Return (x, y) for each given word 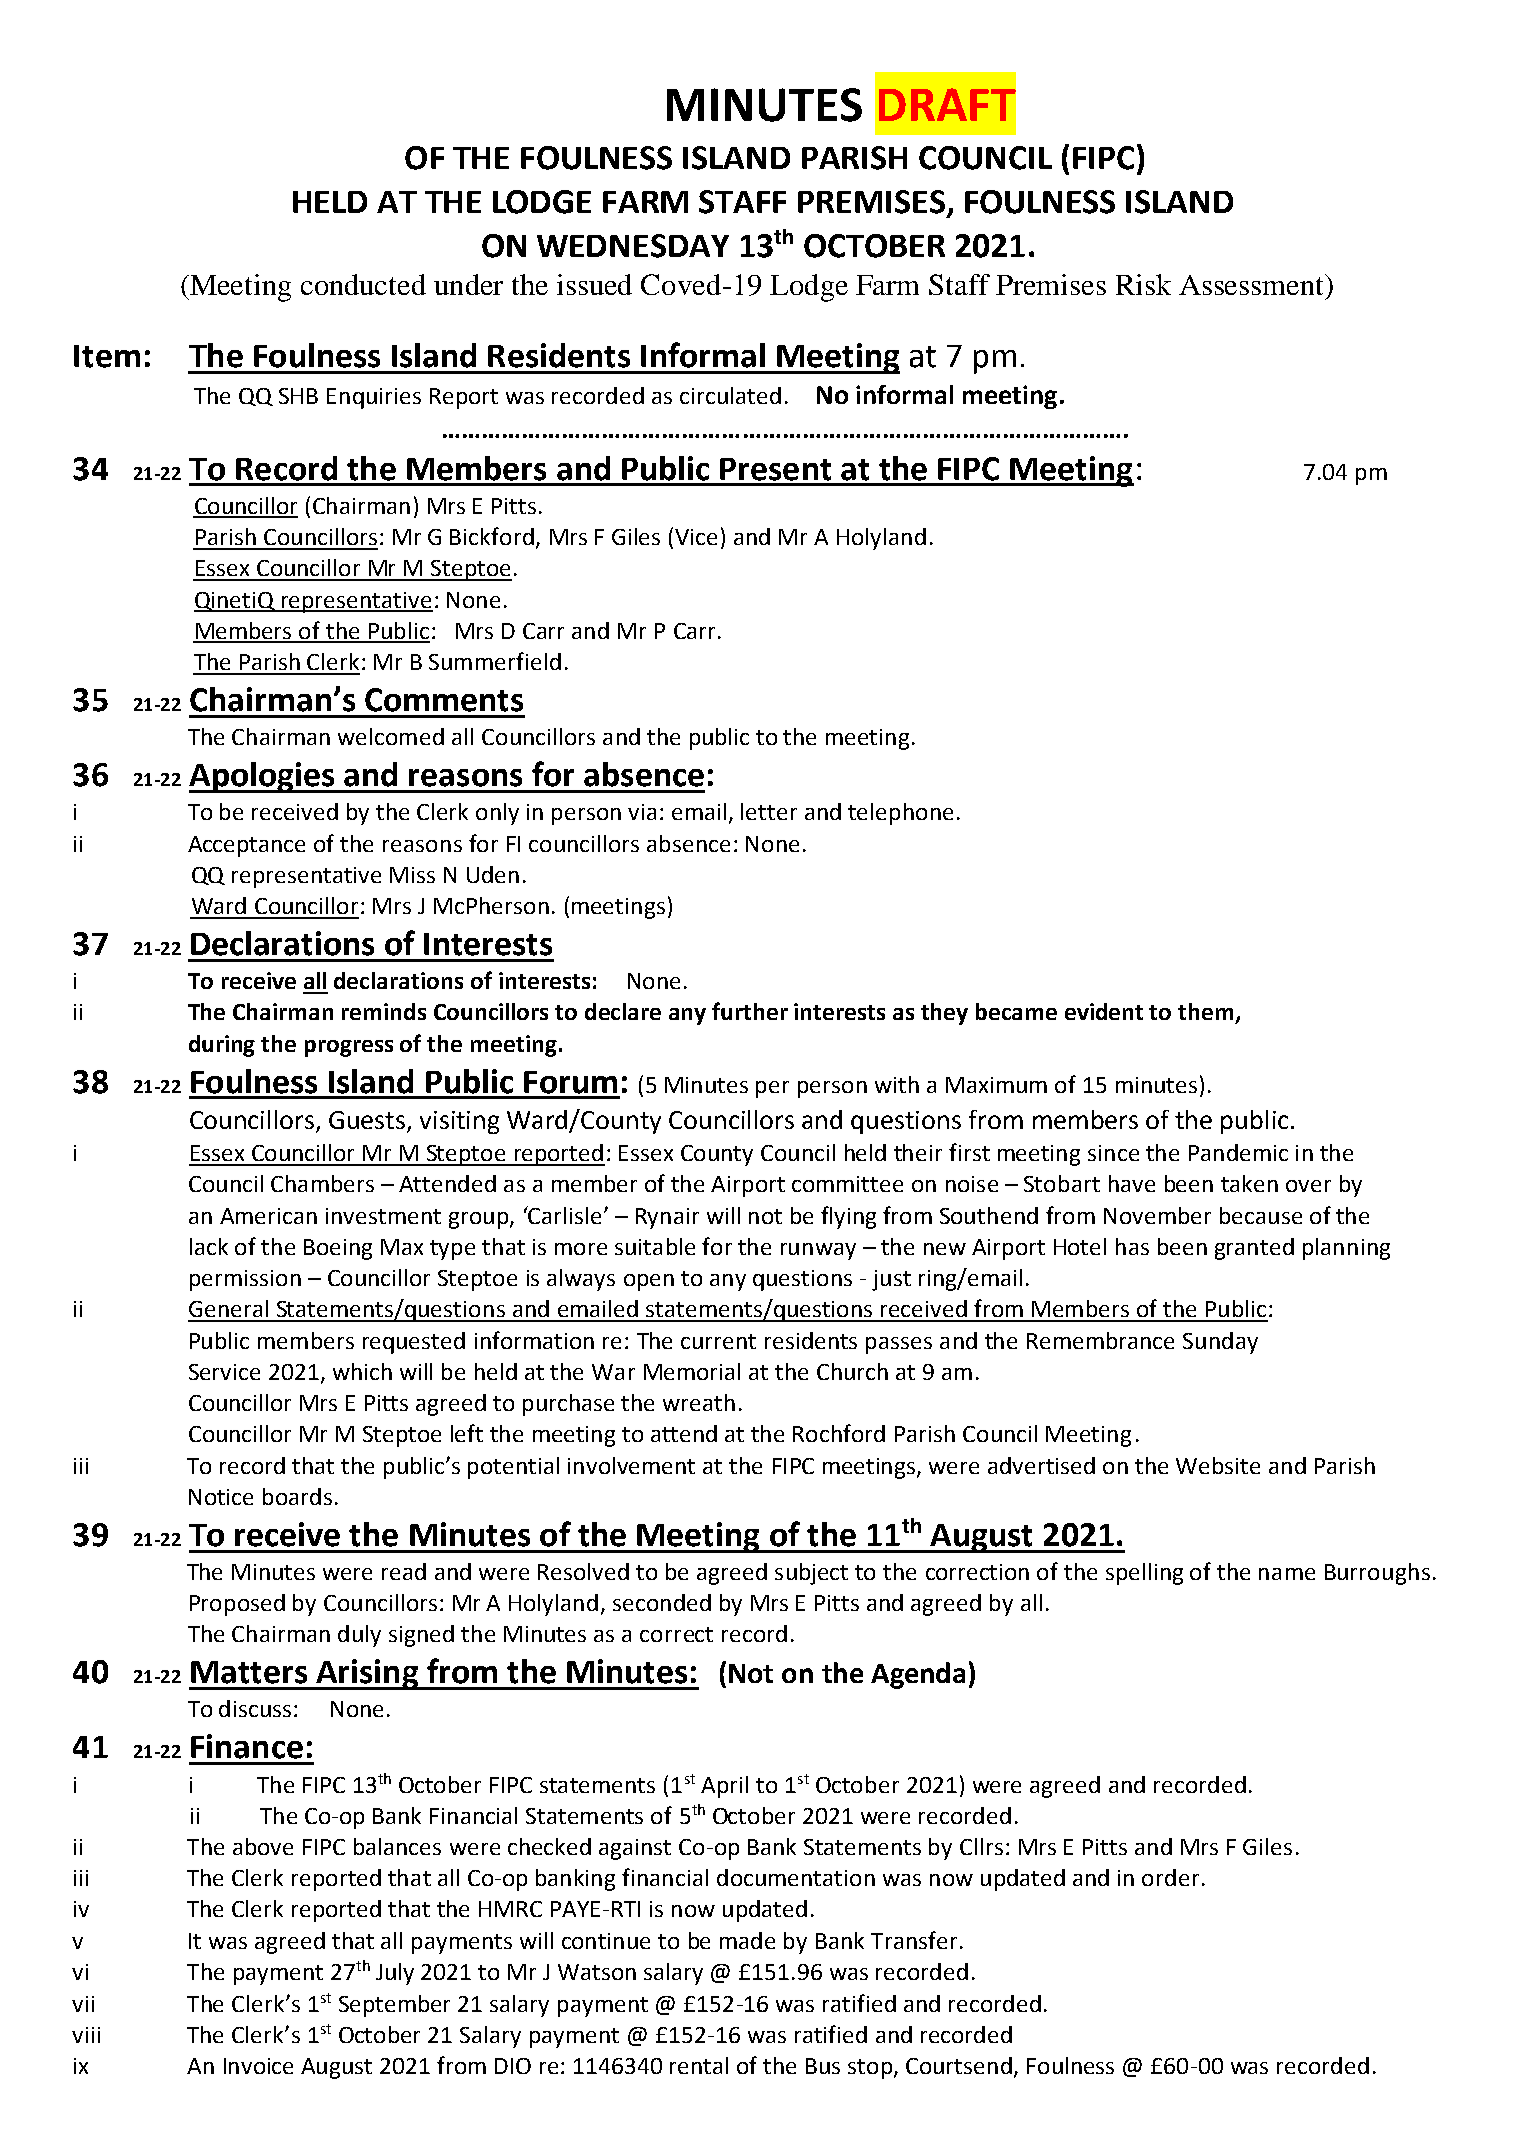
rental (699, 2065)
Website (1218, 1465)
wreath (699, 1402)
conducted (363, 284)
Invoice (258, 2066)
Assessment (1253, 284)
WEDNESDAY (633, 246)
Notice (221, 1497)
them (1205, 1011)
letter (769, 811)
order (1170, 1877)
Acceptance (246, 846)
